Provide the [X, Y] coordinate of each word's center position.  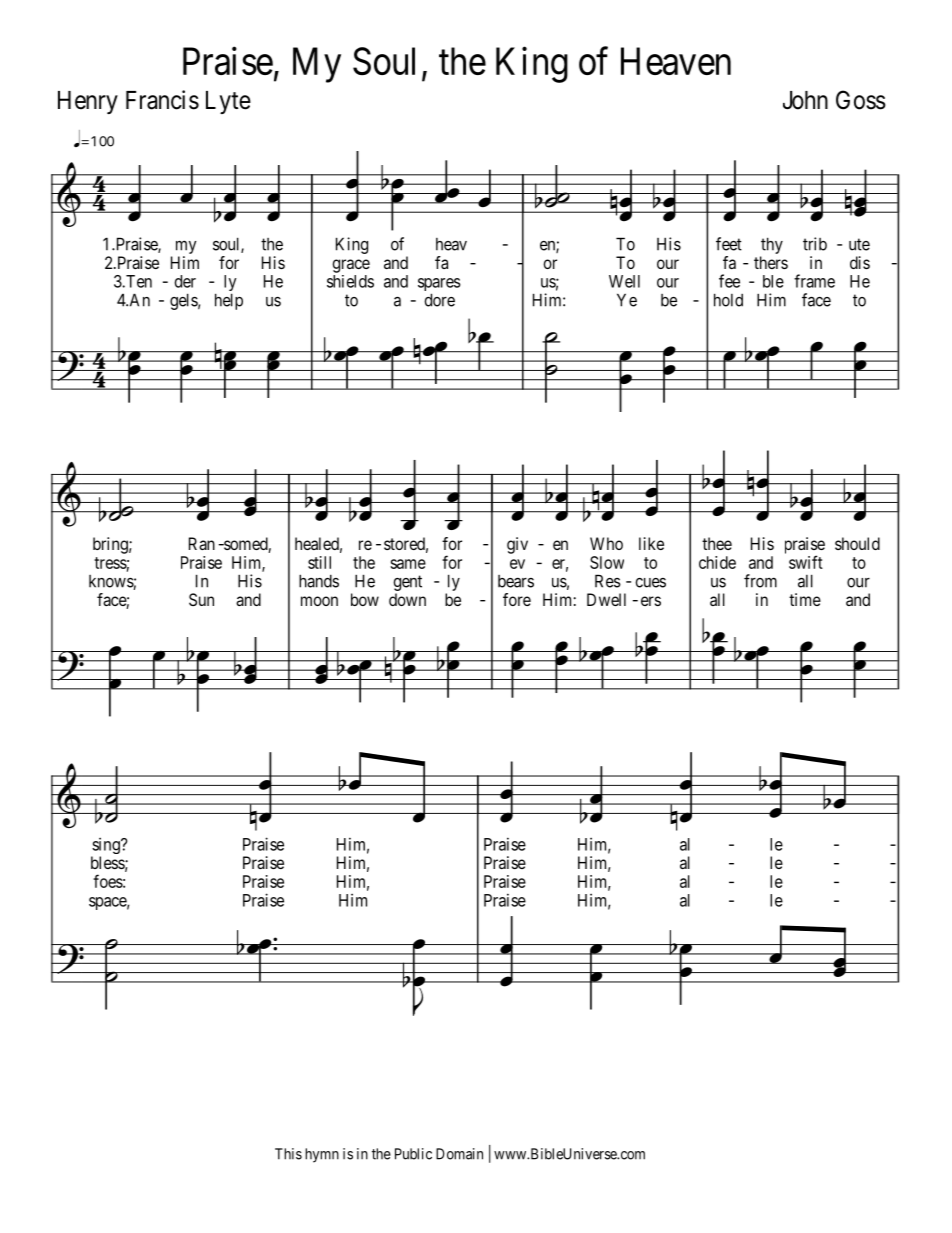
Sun [201, 599]
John [805, 100]
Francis [162, 100]
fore [517, 599]
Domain [459, 1154]
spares [439, 286]
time [805, 599]
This [288, 1154]
